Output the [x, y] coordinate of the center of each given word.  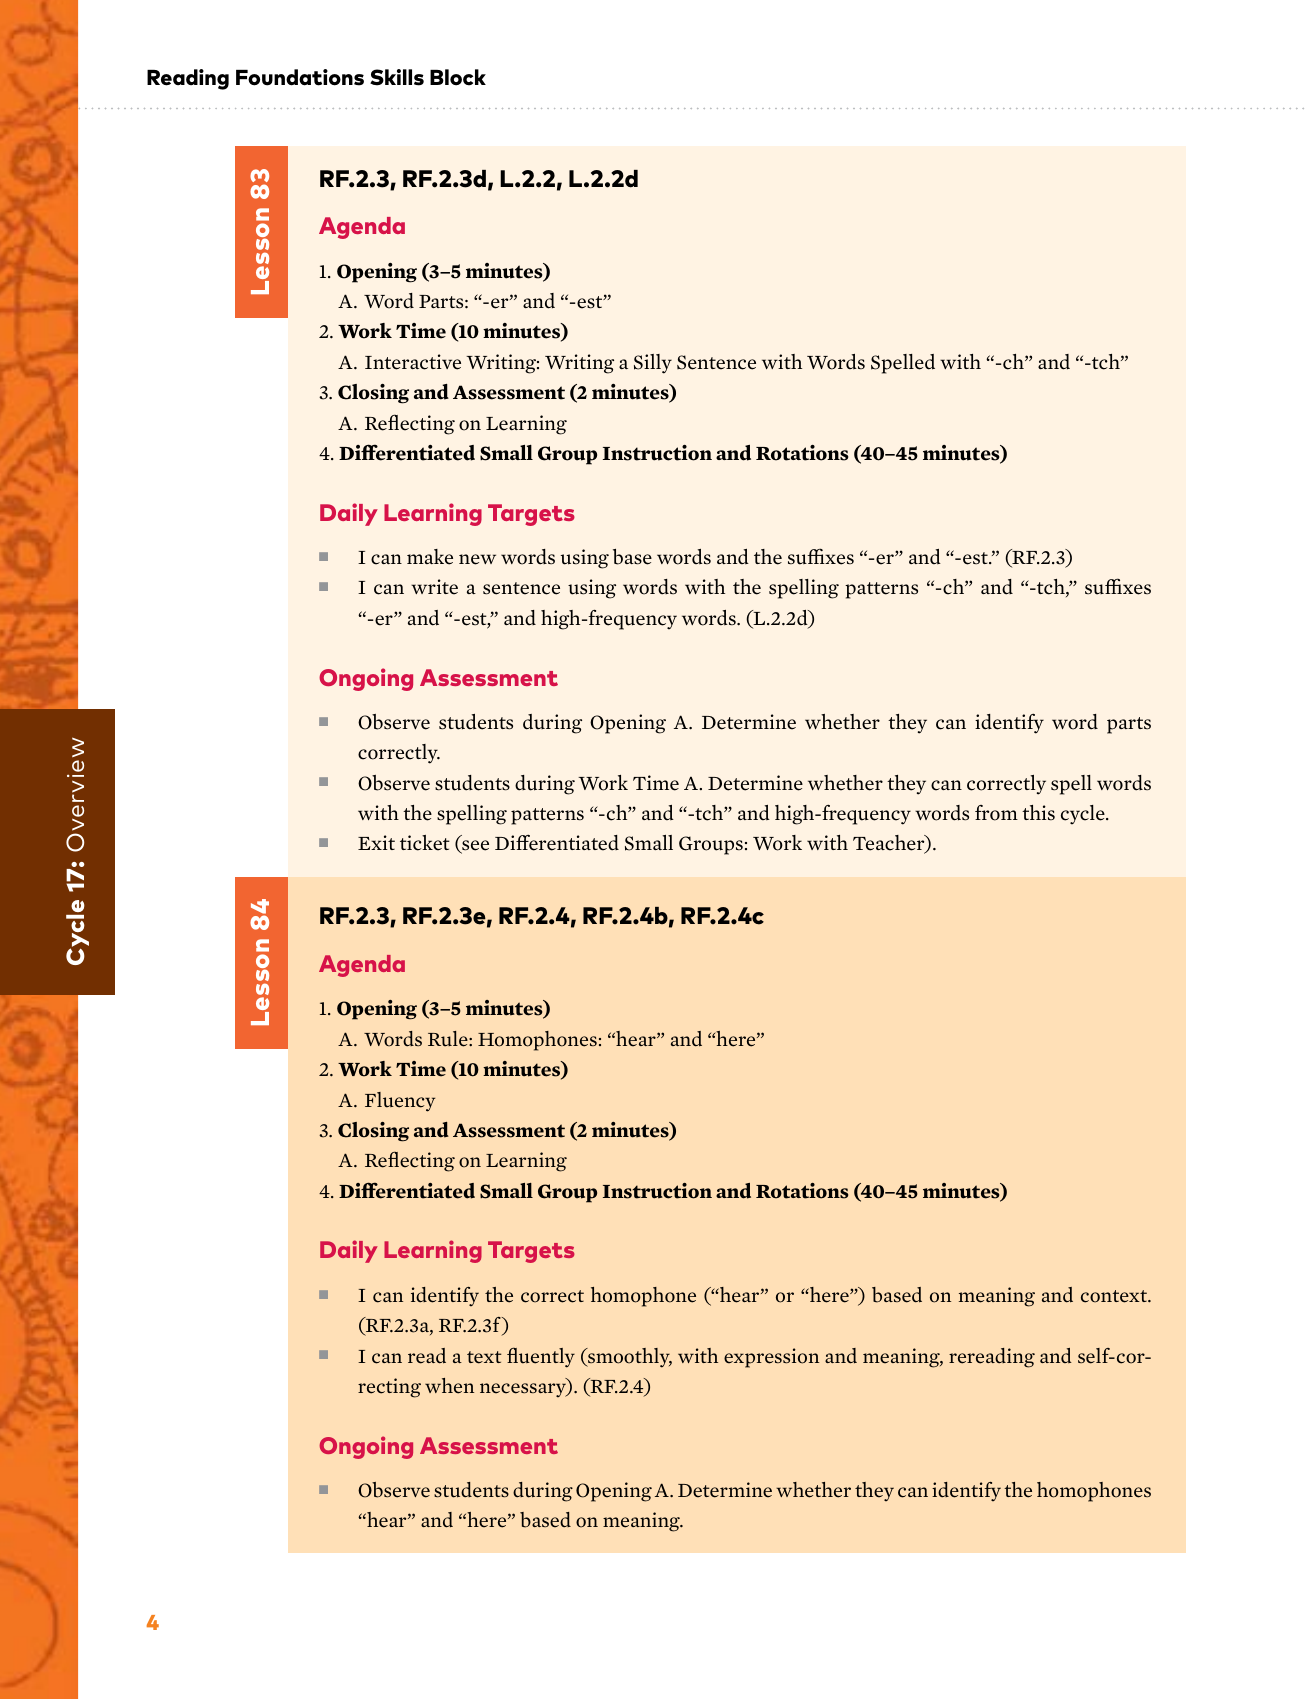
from [996, 813]
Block [458, 77]
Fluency [400, 1102]
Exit [376, 842]
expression [771, 1358]
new [477, 559]
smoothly [629, 1358]
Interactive [413, 362]
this [1038, 813]
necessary [524, 1390]
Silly [653, 364]
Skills [397, 77]
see [474, 847]
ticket [425, 843]
